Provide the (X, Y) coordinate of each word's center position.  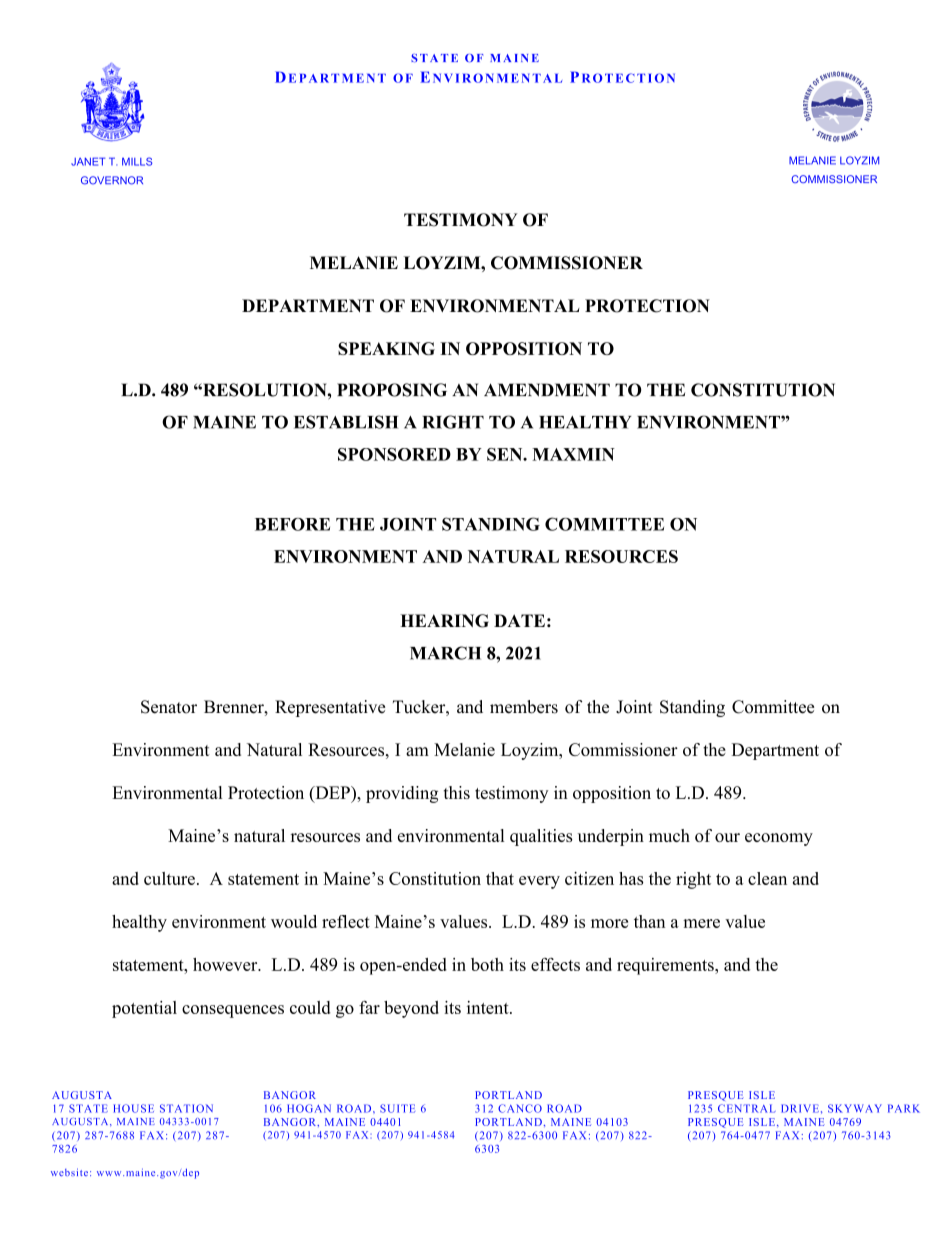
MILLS (137, 161)
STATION (186, 1108)
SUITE (397, 1108)
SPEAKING (386, 348)
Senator (169, 707)
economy (779, 839)
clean (767, 878)
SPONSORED (394, 454)
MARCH (445, 653)
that (500, 878)
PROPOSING (392, 390)
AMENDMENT (547, 390)
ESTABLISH (346, 422)
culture (169, 878)
